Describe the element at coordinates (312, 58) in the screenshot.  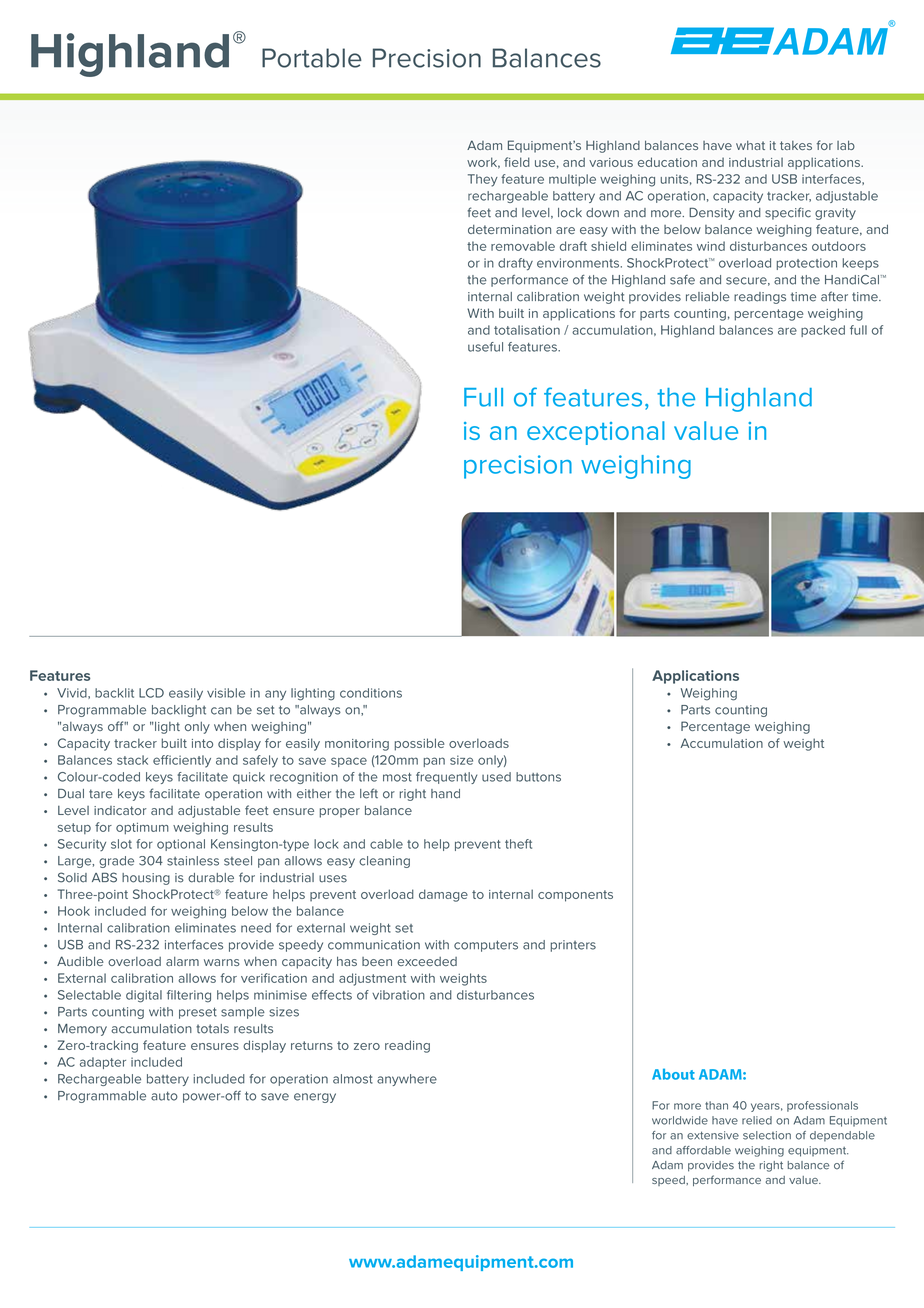
I see `Portable` at that location.
